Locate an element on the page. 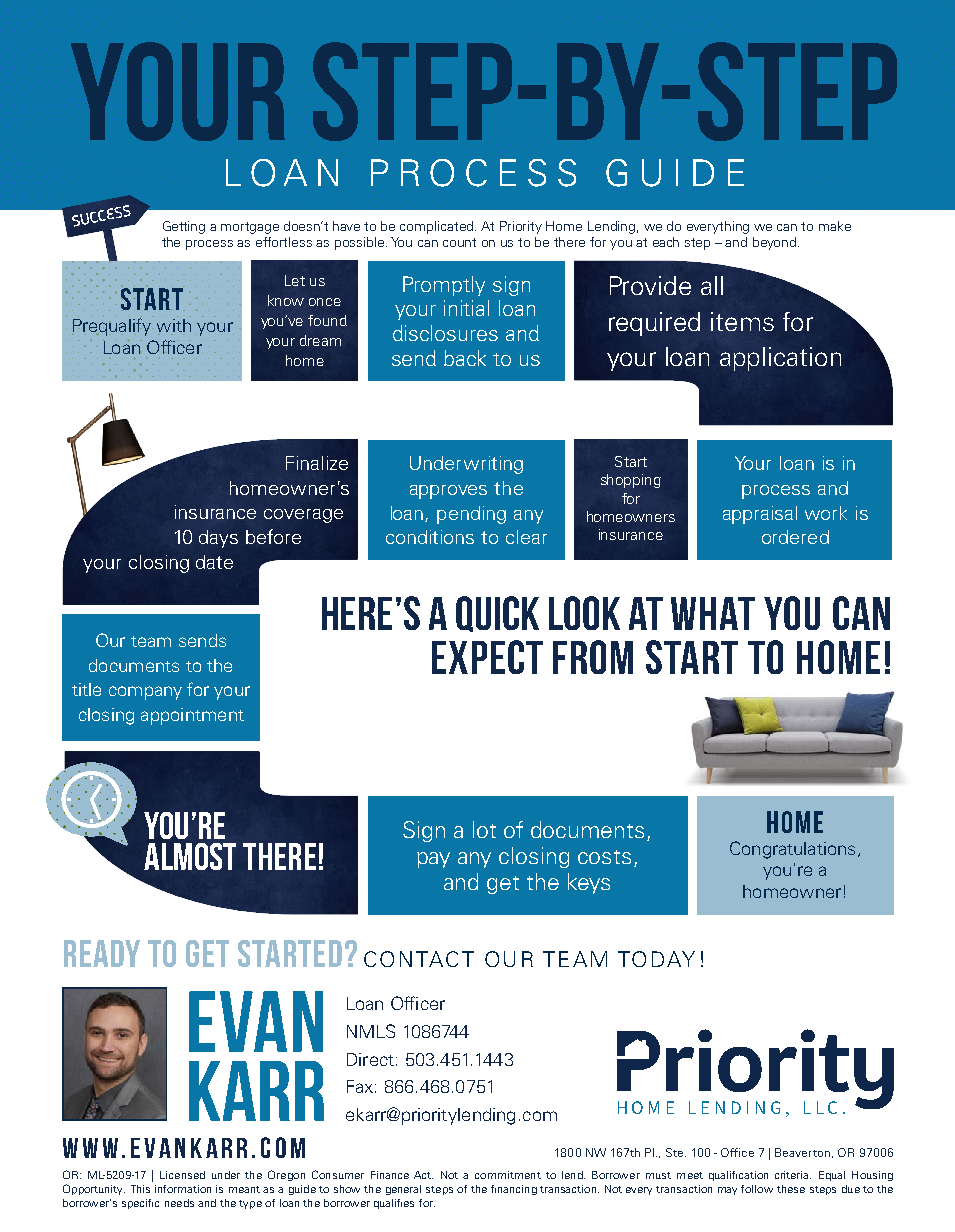 Image resolution: width=955 pixels, height=1232 pixels. count is located at coordinates (459, 242).
